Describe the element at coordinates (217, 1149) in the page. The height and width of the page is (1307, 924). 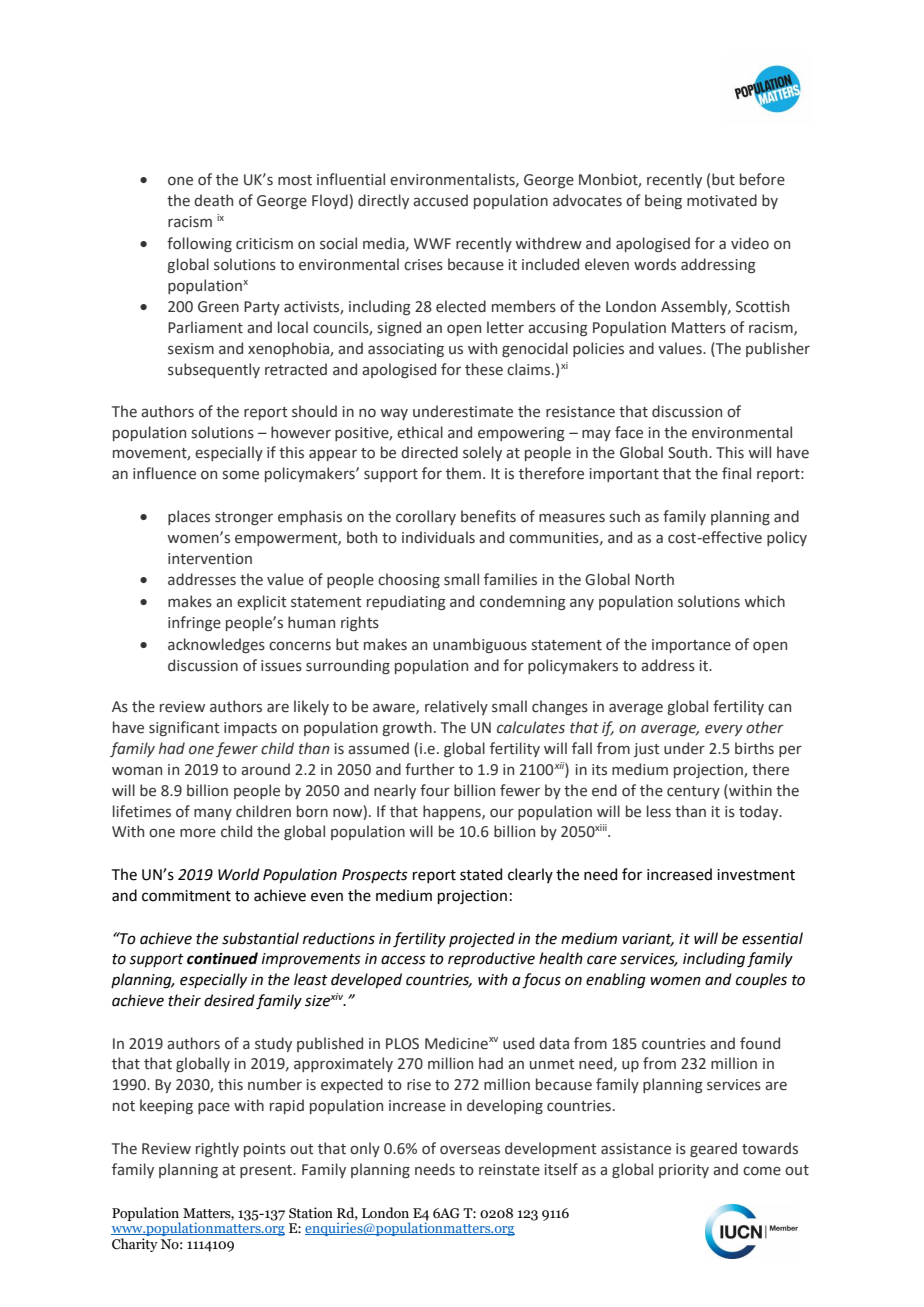
I see `rightly` at that location.
